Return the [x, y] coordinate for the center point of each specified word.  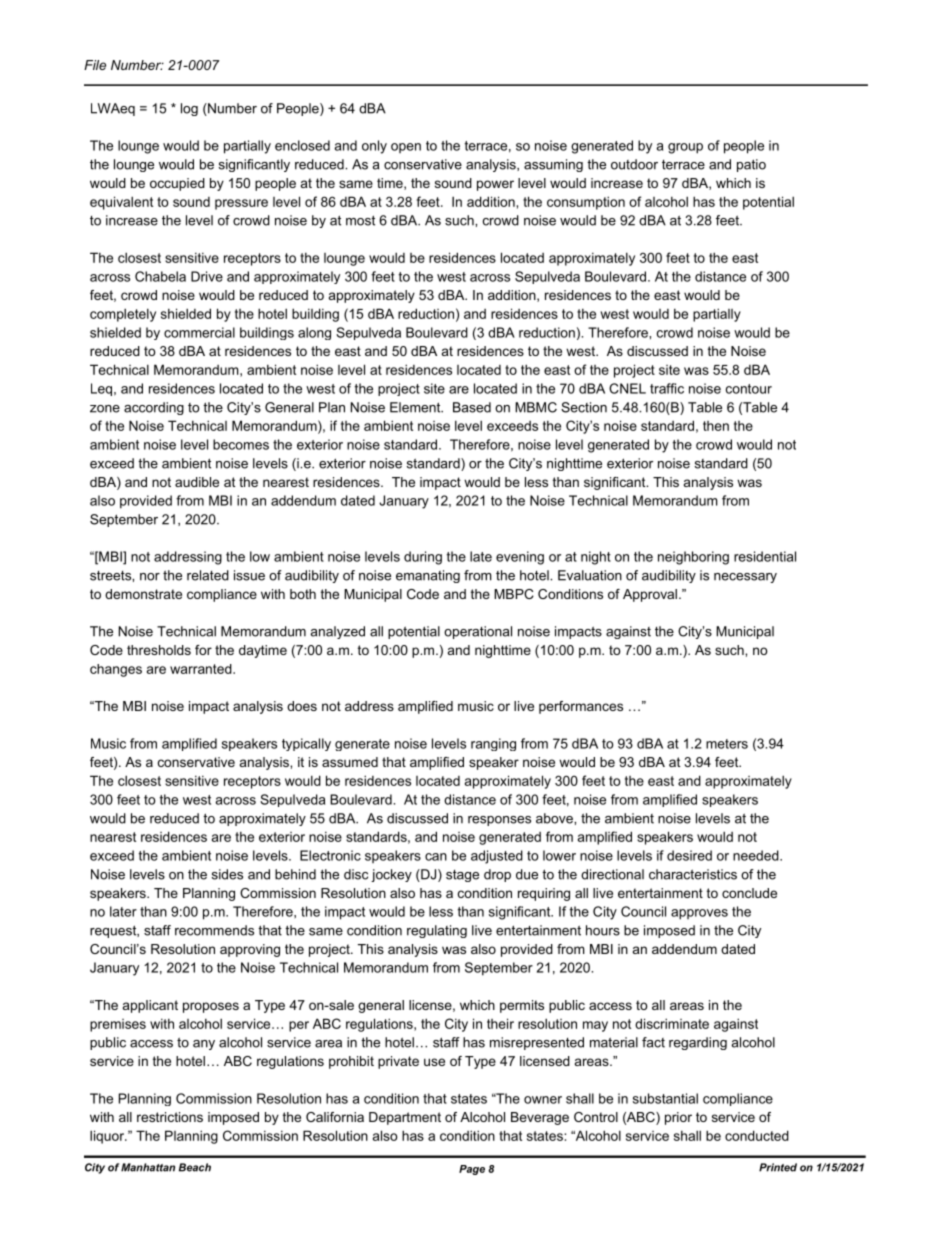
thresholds [159, 650]
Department [405, 1118]
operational [478, 632]
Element [416, 407]
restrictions [170, 1117]
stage [462, 876]
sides [227, 874]
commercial [199, 332]
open [406, 148]
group [685, 148]
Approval [650, 595]
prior [678, 1118]
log [189, 109]
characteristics [693, 874]
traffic [667, 388]
